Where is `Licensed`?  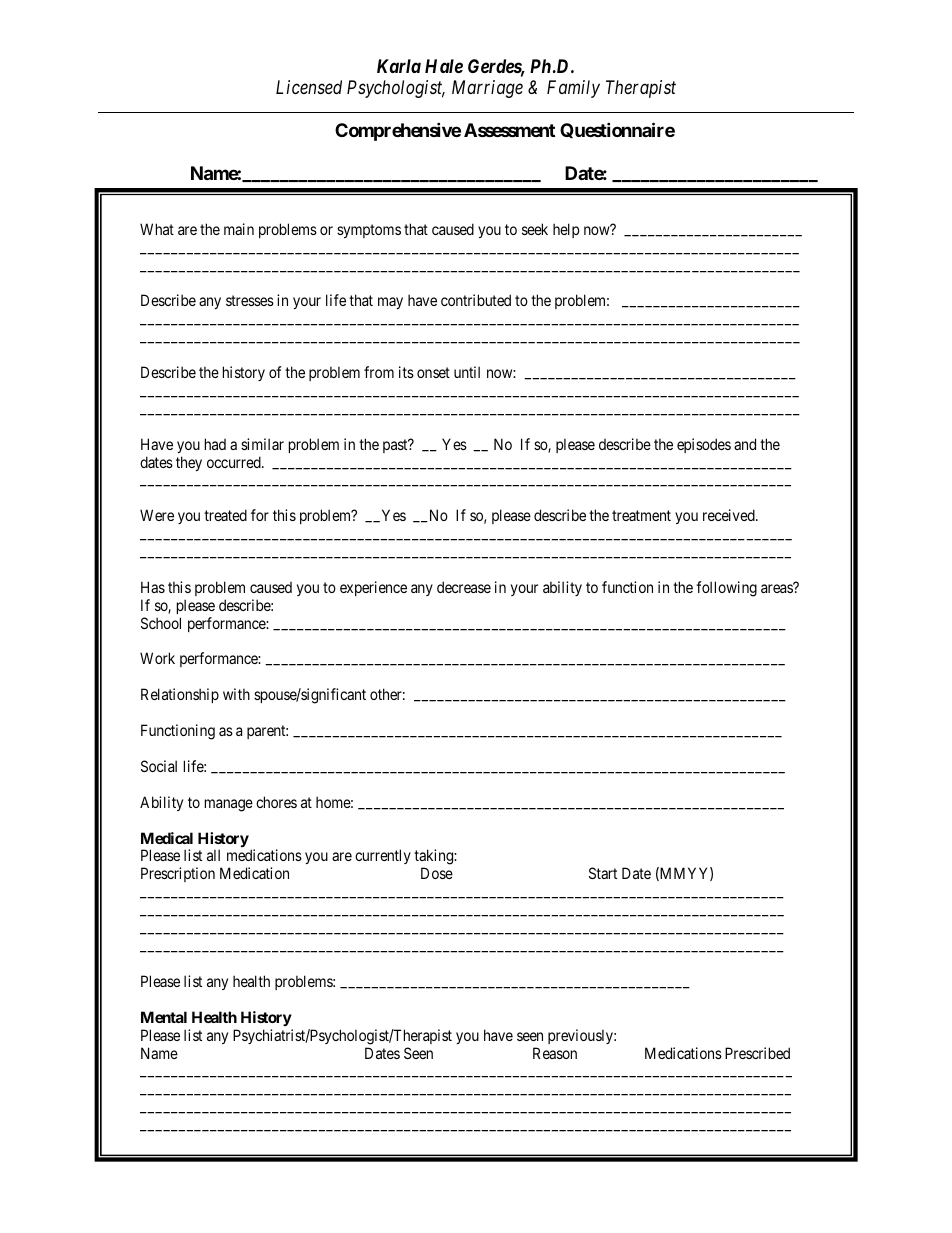
Licensed is located at coordinates (309, 87).
